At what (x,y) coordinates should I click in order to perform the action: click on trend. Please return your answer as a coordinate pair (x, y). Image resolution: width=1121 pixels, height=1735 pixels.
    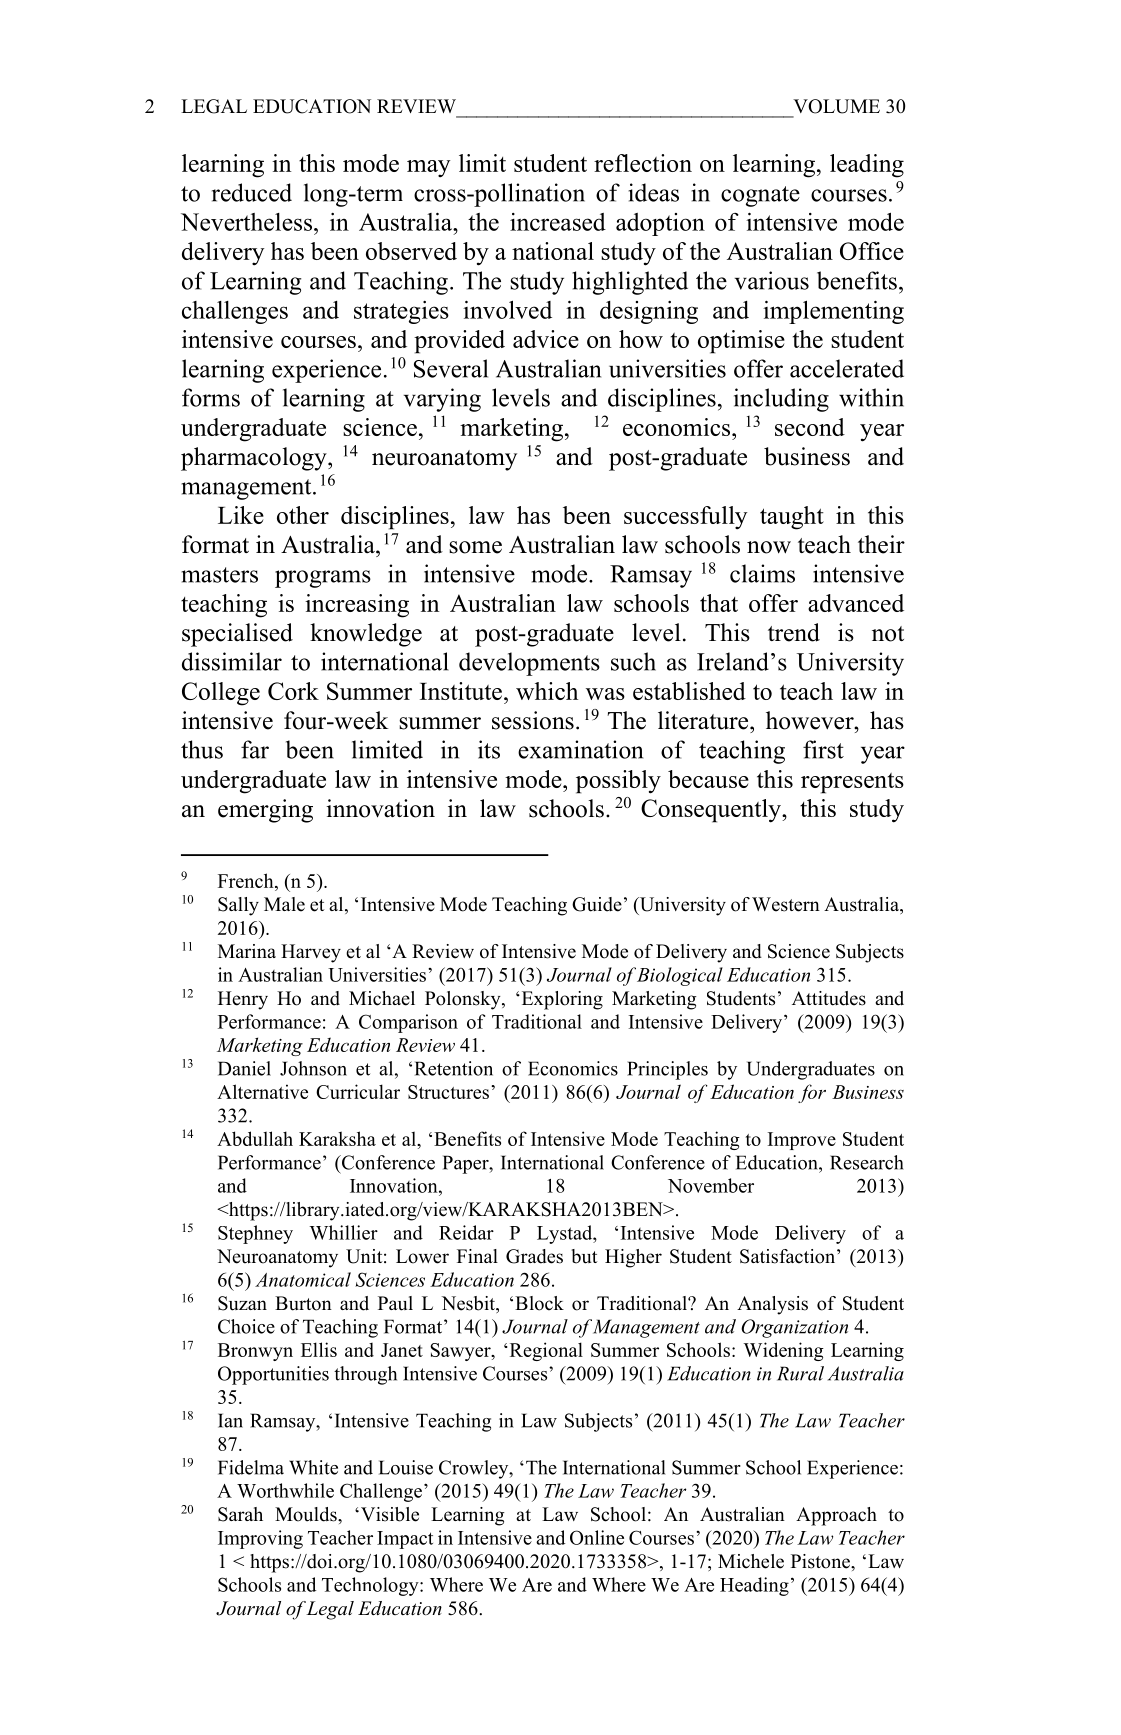
    Looking at the image, I should click on (794, 632).
